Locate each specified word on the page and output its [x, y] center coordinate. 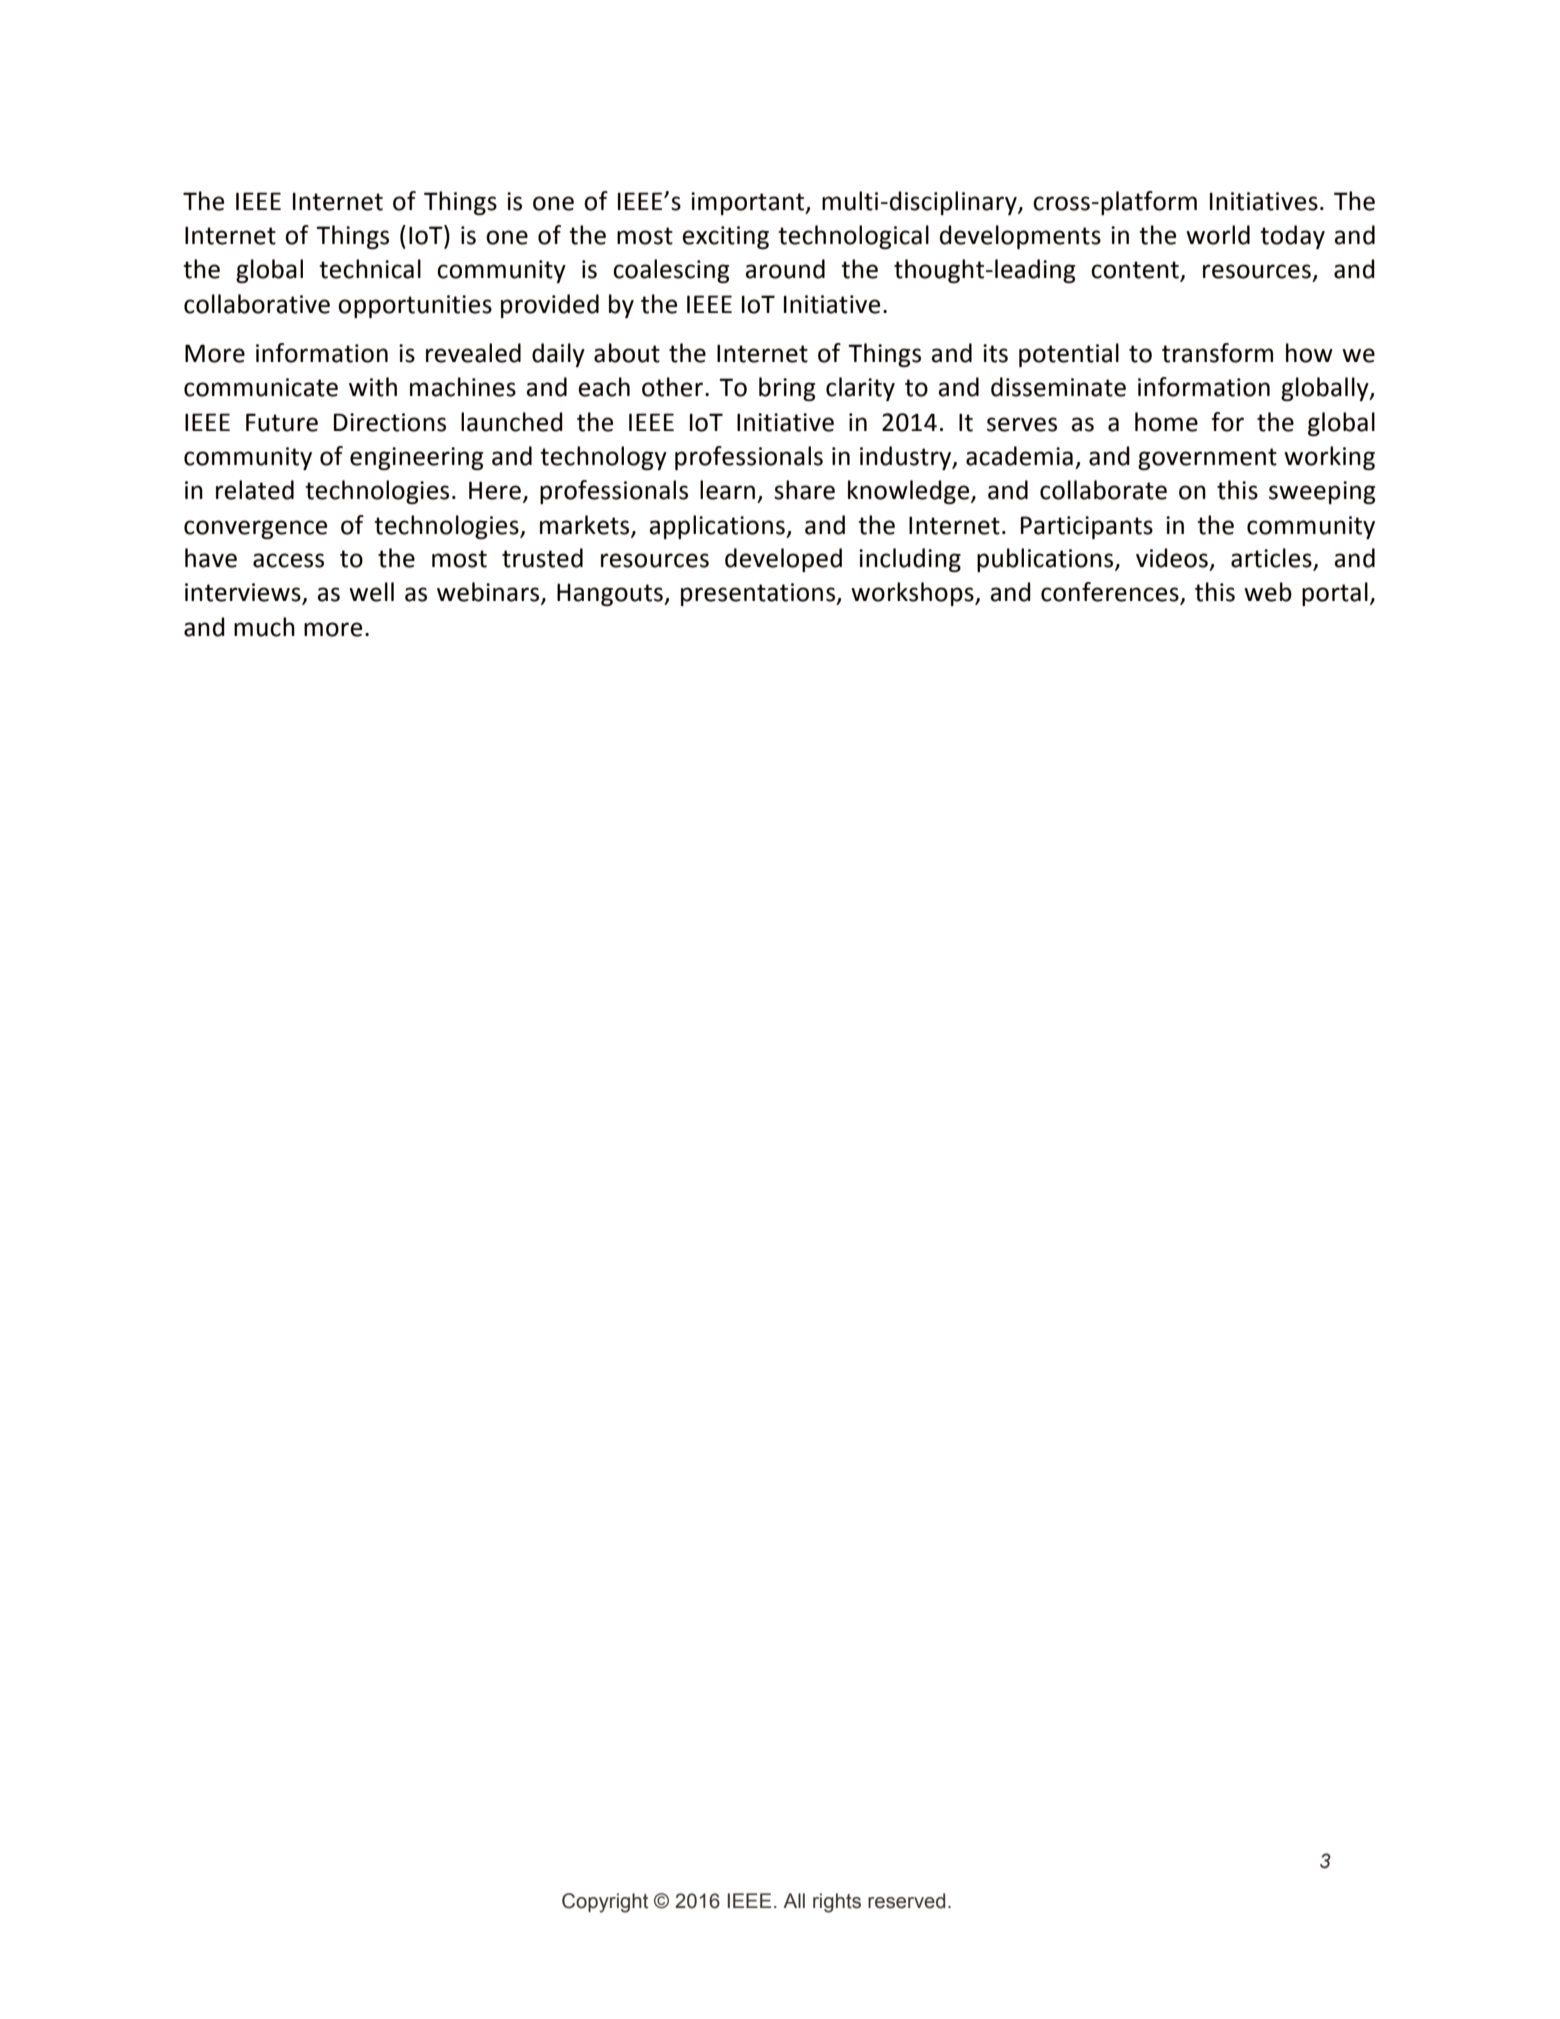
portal [1335, 594]
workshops [913, 594]
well [371, 592]
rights [837, 1903]
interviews [244, 593]
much [264, 627]
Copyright [605, 1903]
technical [370, 269]
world [1218, 235]
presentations [759, 594]
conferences [1111, 593]
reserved [906, 1901]
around [785, 269]
